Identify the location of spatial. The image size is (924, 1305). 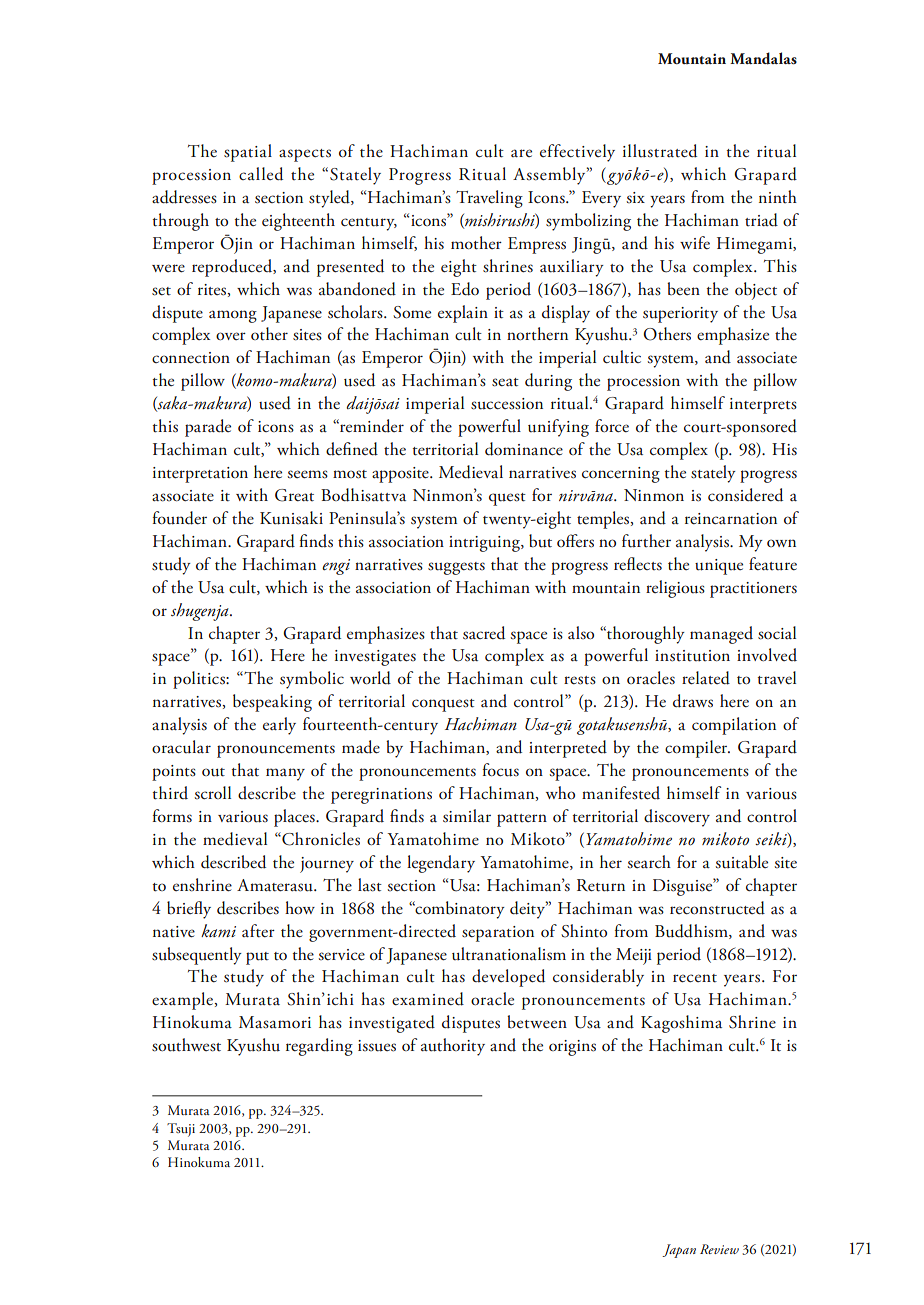
(248, 153).
